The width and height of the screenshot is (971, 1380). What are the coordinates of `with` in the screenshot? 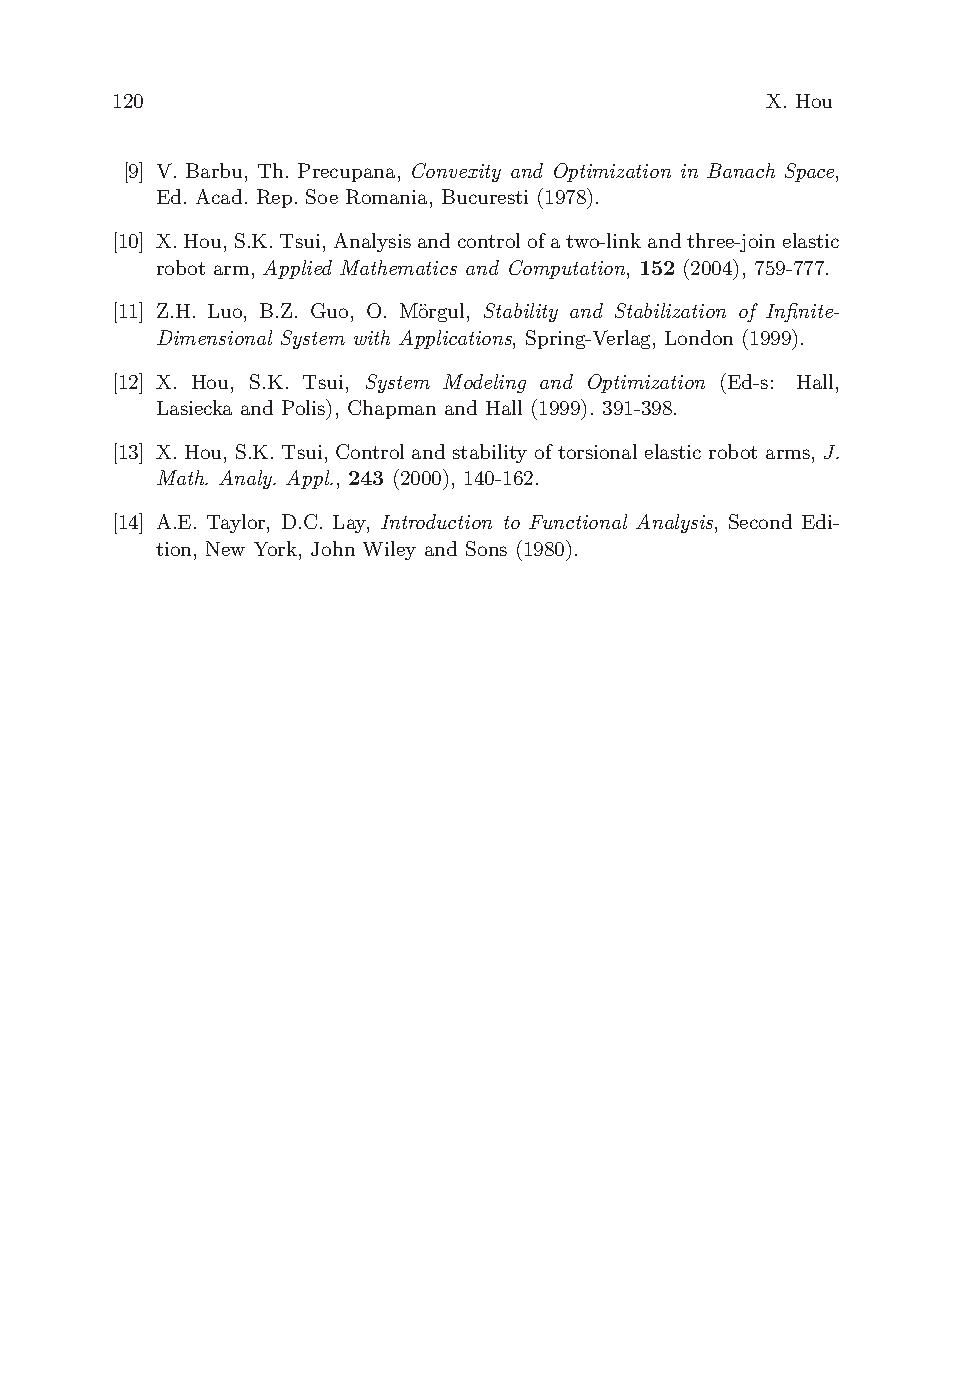 It's located at (372, 337).
